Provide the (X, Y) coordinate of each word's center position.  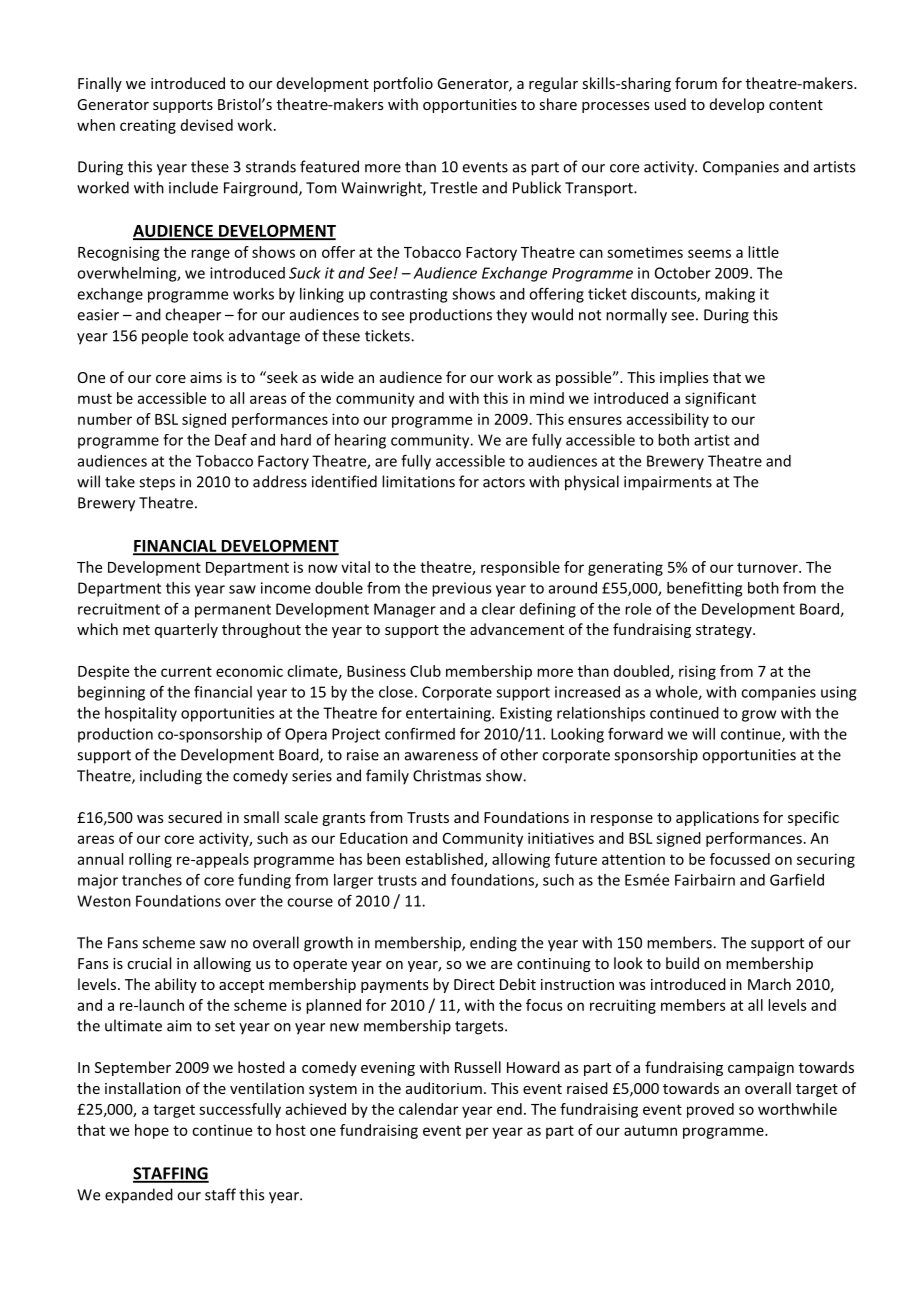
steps (157, 483)
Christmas (447, 775)
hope (152, 1131)
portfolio (403, 84)
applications (717, 818)
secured (195, 817)
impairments (668, 483)
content (796, 105)
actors (504, 482)
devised (207, 125)
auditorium (444, 1088)
